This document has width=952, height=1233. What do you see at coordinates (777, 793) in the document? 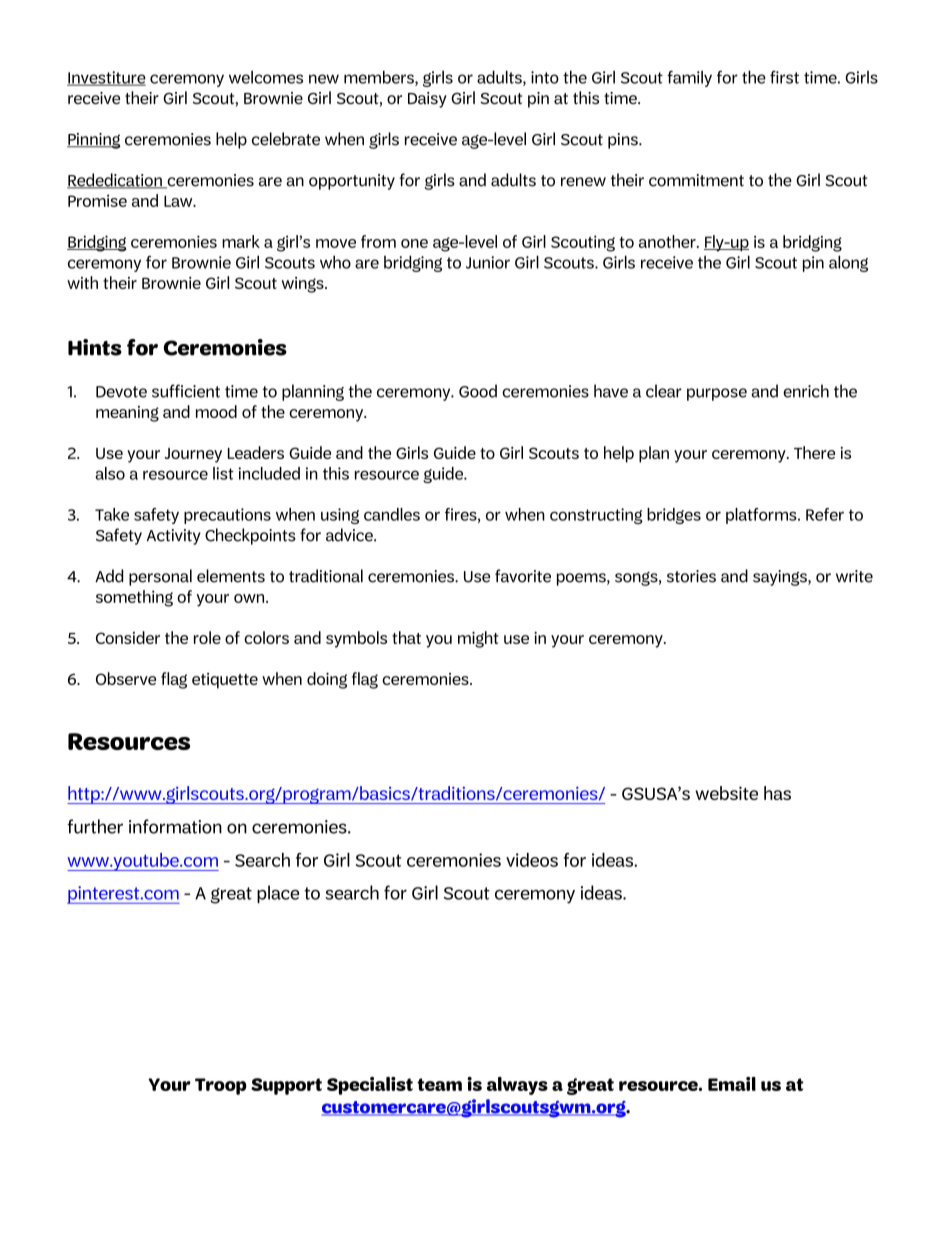
I see `has` at bounding box center [777, 793].
